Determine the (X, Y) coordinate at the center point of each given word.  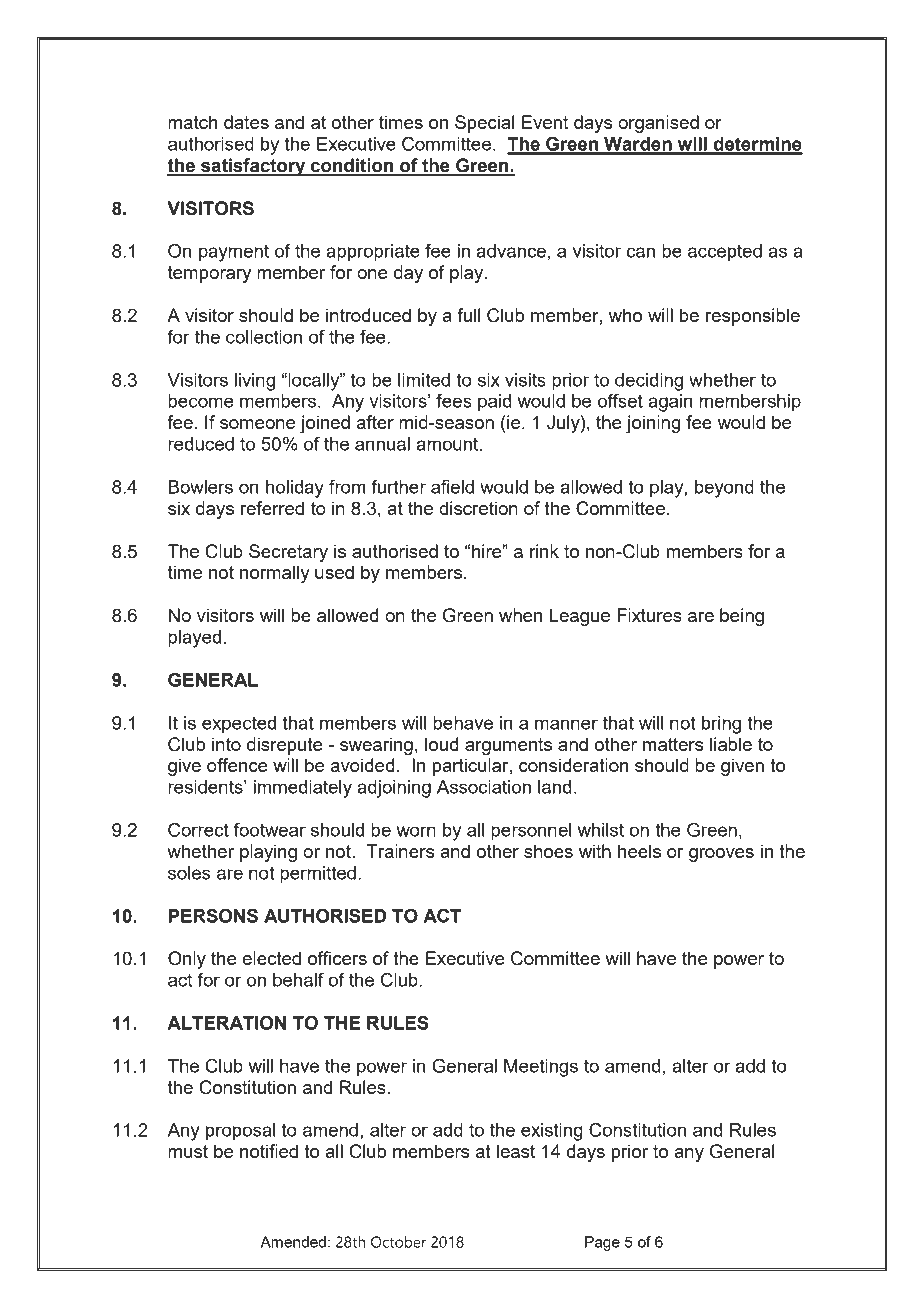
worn (416, 831)
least (516, 1151)
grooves (721, 855)
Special (484, 124)
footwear (270, 830)
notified (269, 1151)
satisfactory (253, 167)
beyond (724, 489)
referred (272, 508)
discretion (478, 508)
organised (658, 124)
